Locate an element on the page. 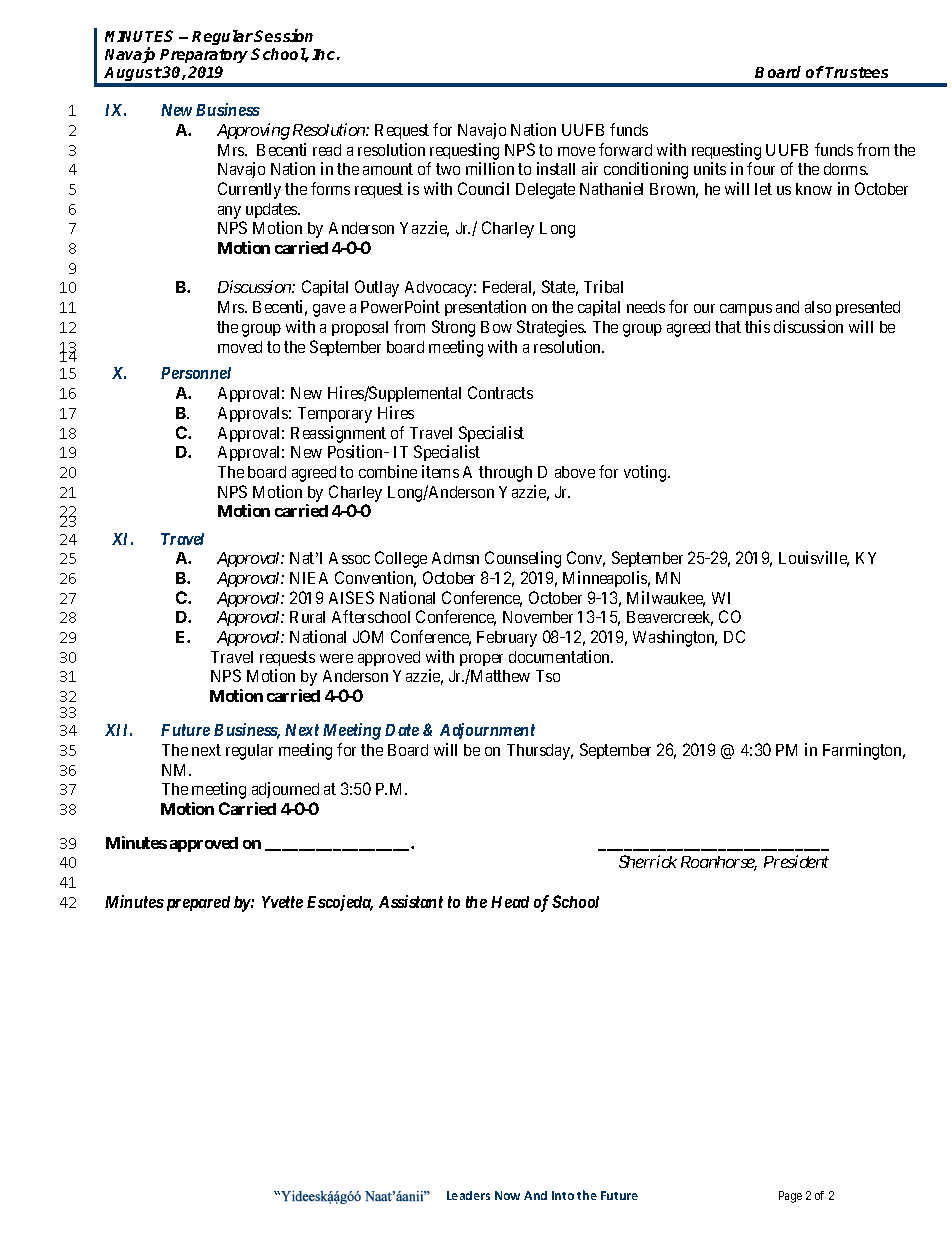  Thursday is located at coordinates (540, 752).
